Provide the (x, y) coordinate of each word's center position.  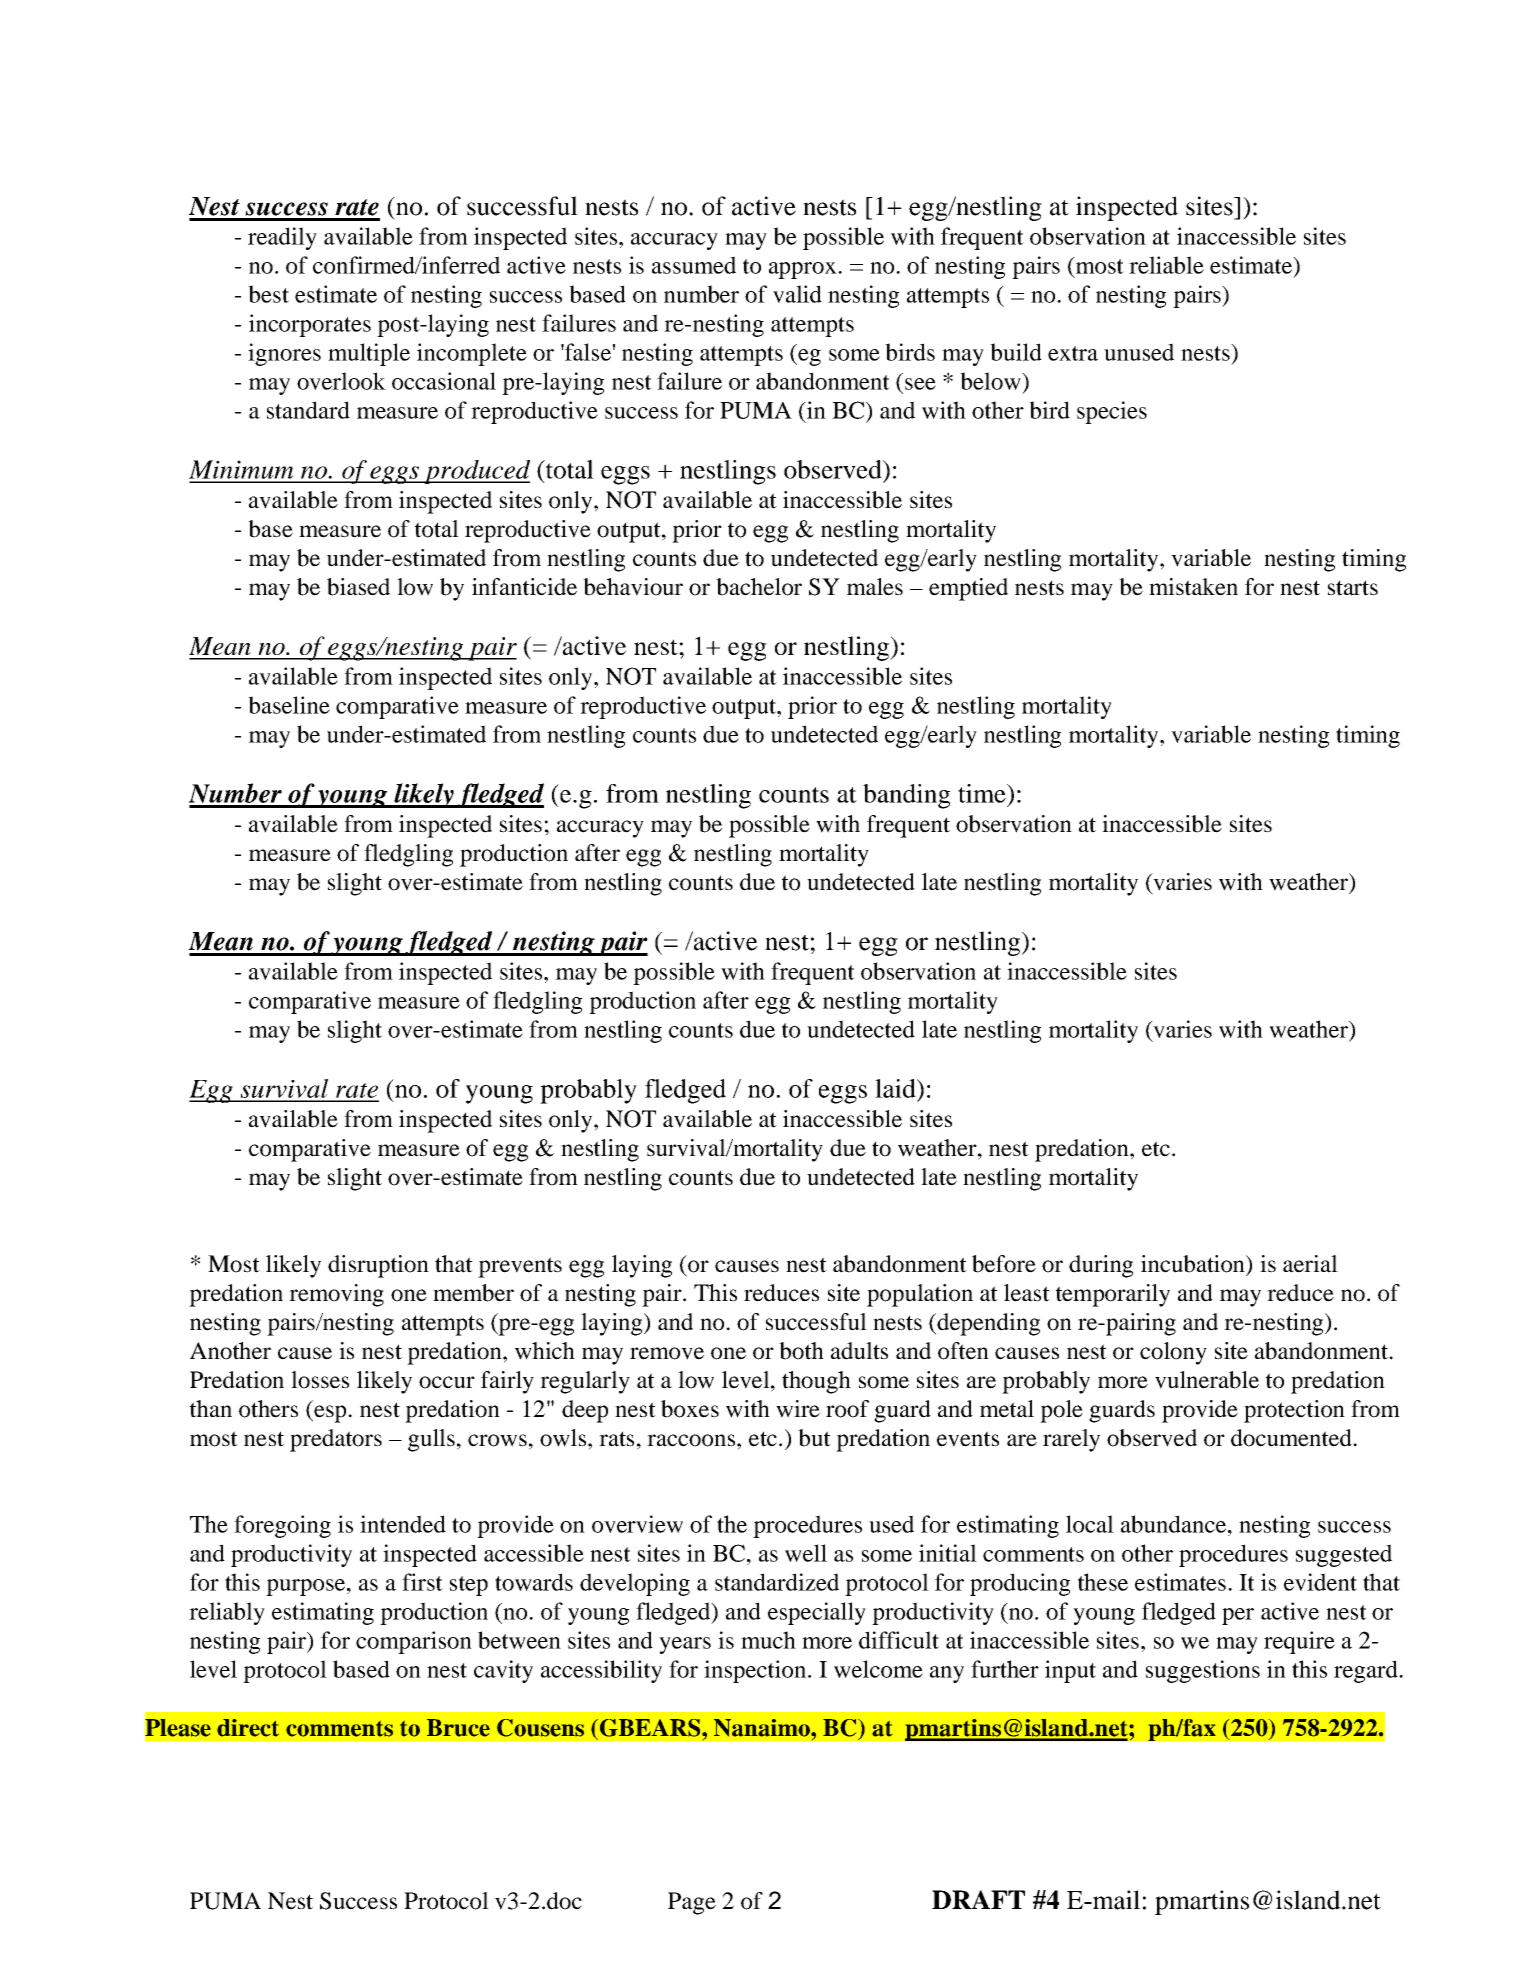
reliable (1166, 265)
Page (692, 1903)
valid (797, 294)
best (268, 294)
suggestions (1203, 1671)
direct (248, 1728)
